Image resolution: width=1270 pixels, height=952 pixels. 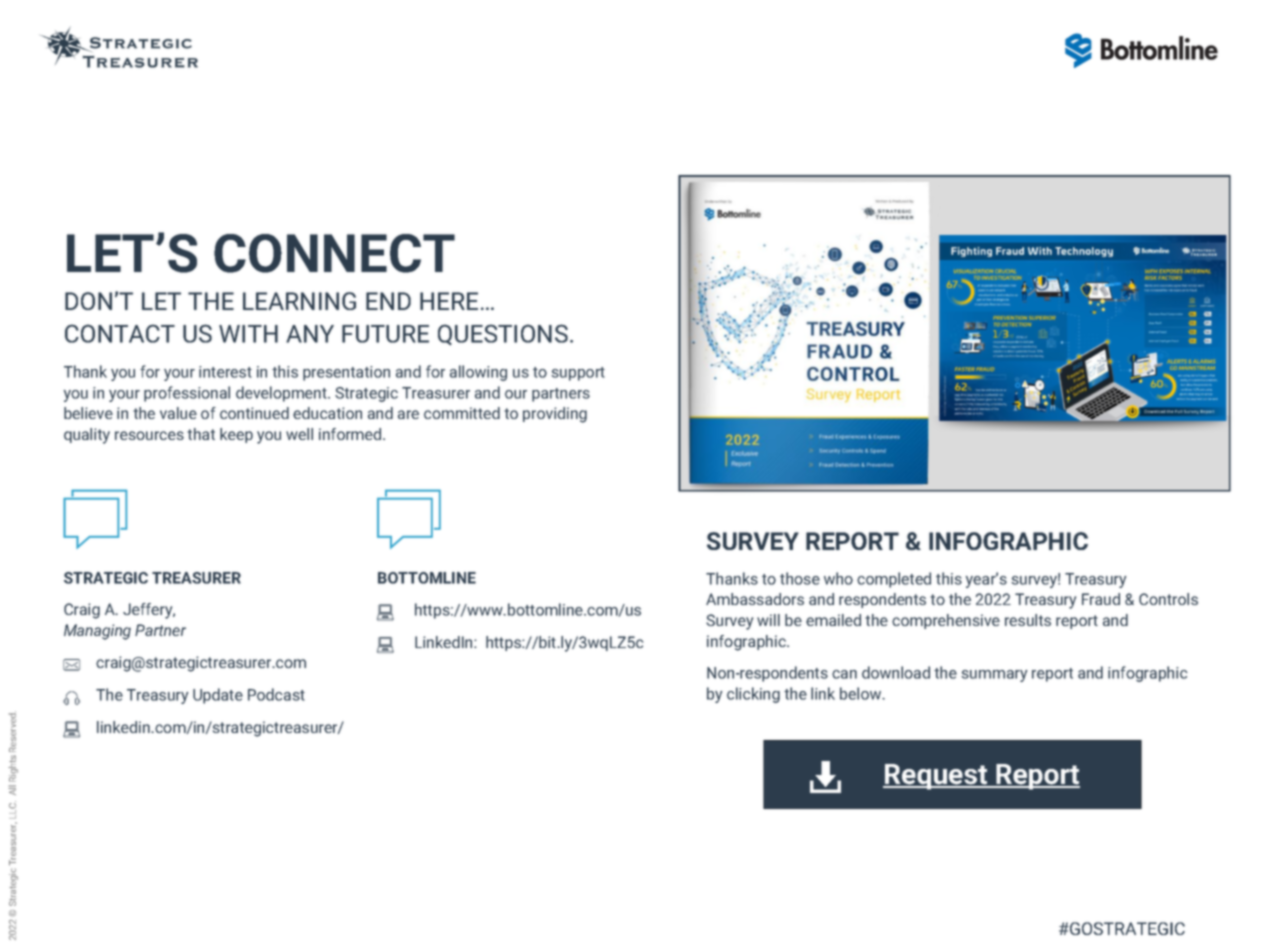 I want to click on HERE, so click(x=449, y=301).
